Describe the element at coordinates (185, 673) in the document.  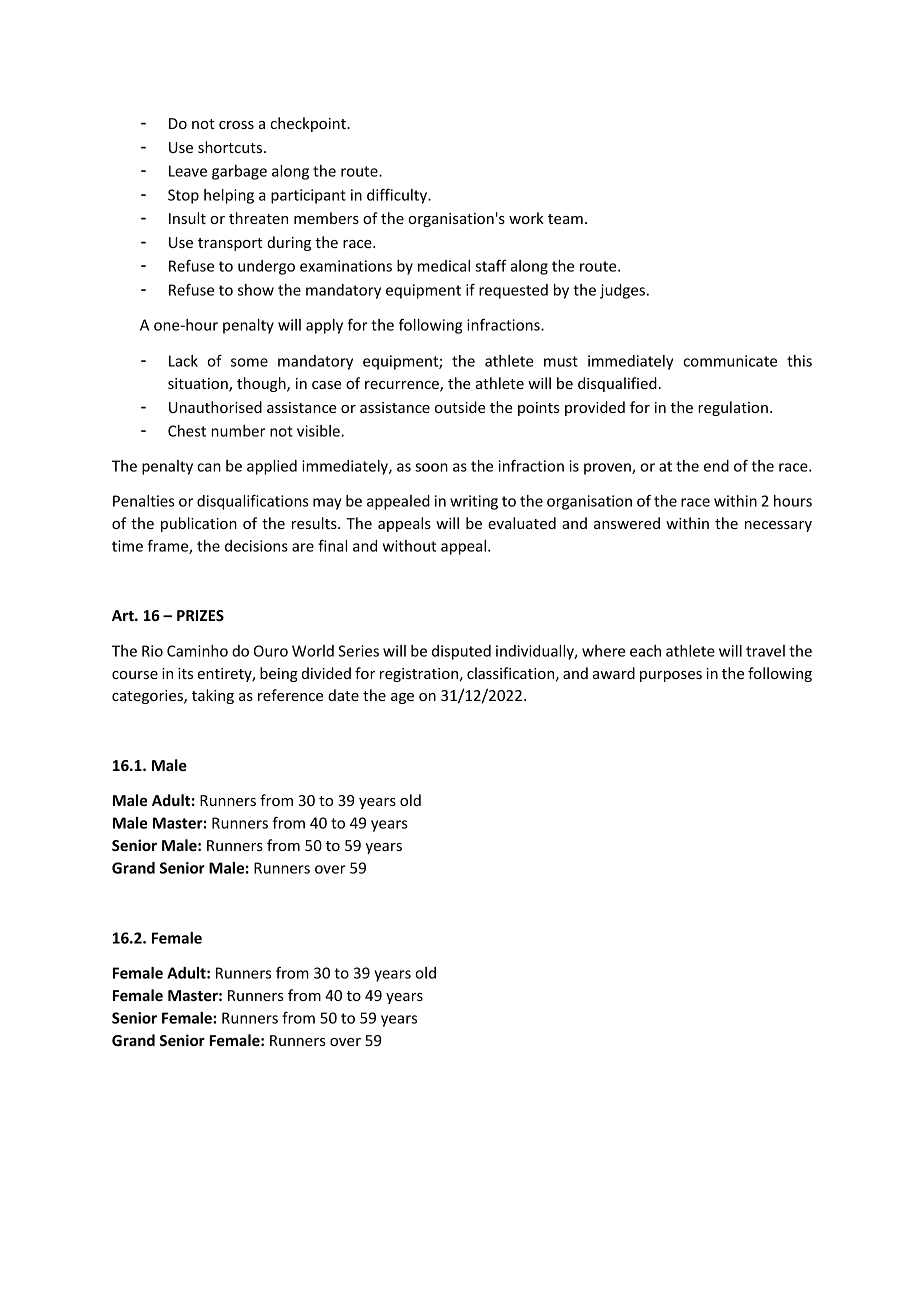
I see `its` at that location.
